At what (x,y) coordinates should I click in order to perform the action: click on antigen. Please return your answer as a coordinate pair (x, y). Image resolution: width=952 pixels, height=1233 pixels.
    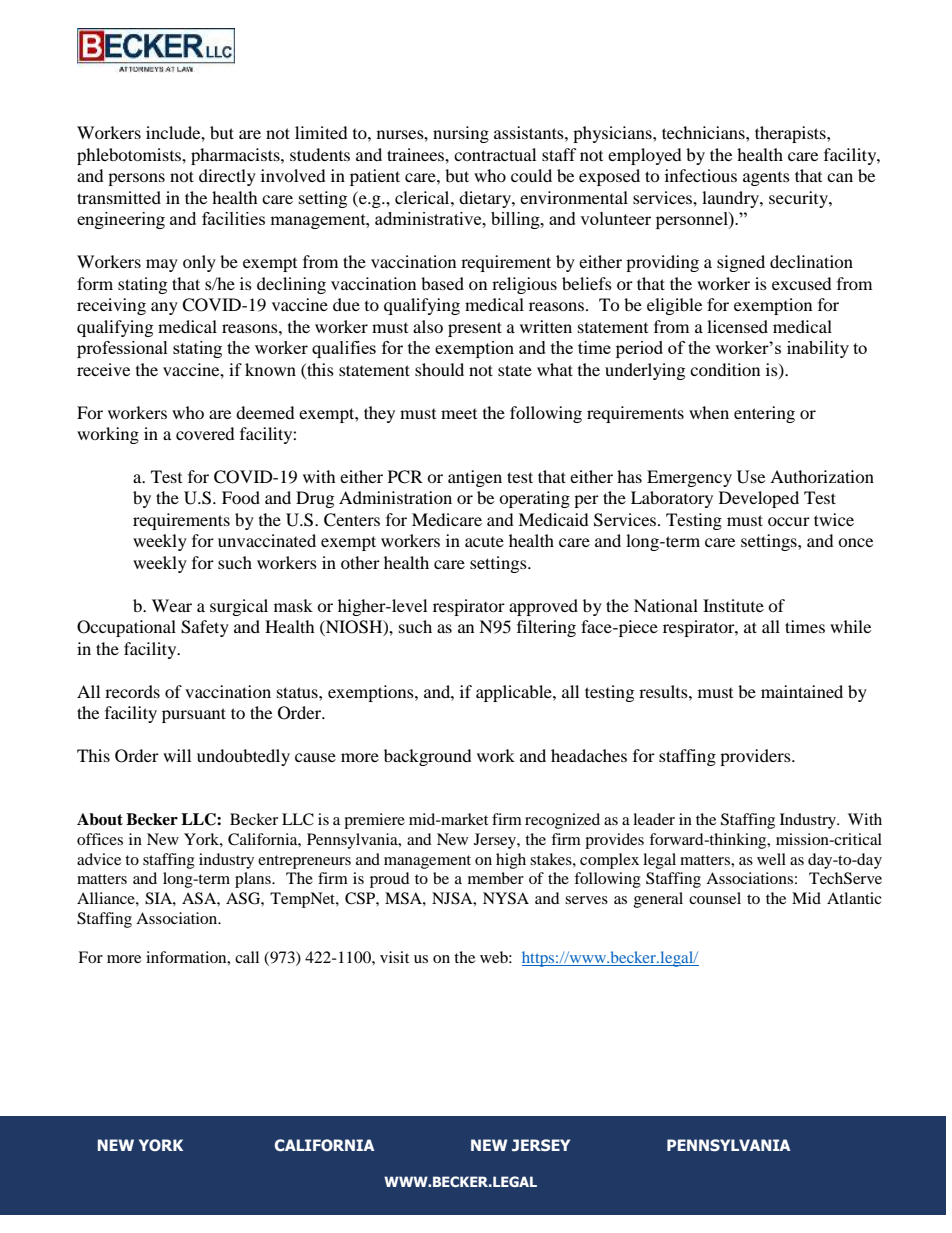
    Looking at the image, I should click on (475, 478).
